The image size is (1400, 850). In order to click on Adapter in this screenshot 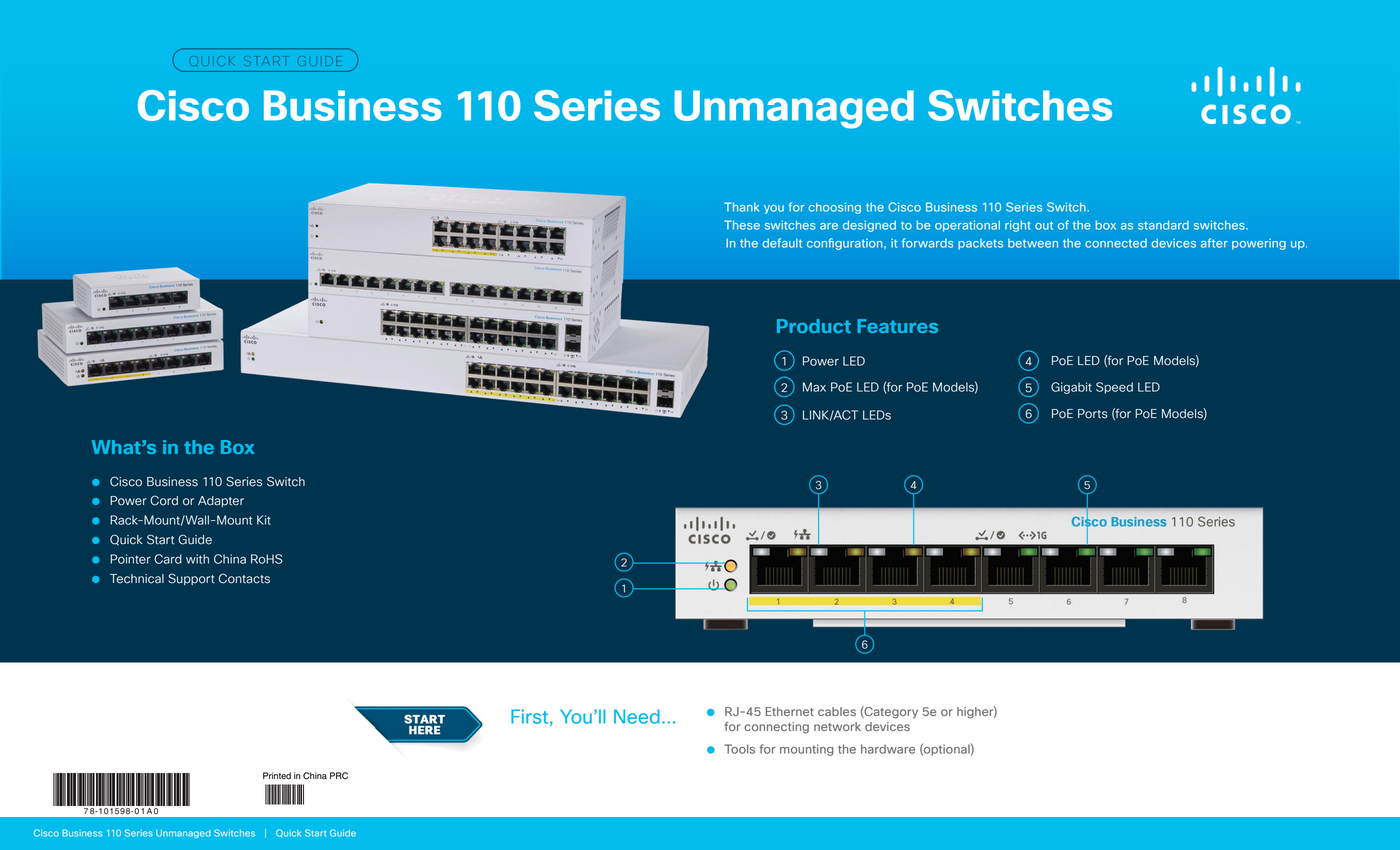, I will do `click(221, 501)`.
